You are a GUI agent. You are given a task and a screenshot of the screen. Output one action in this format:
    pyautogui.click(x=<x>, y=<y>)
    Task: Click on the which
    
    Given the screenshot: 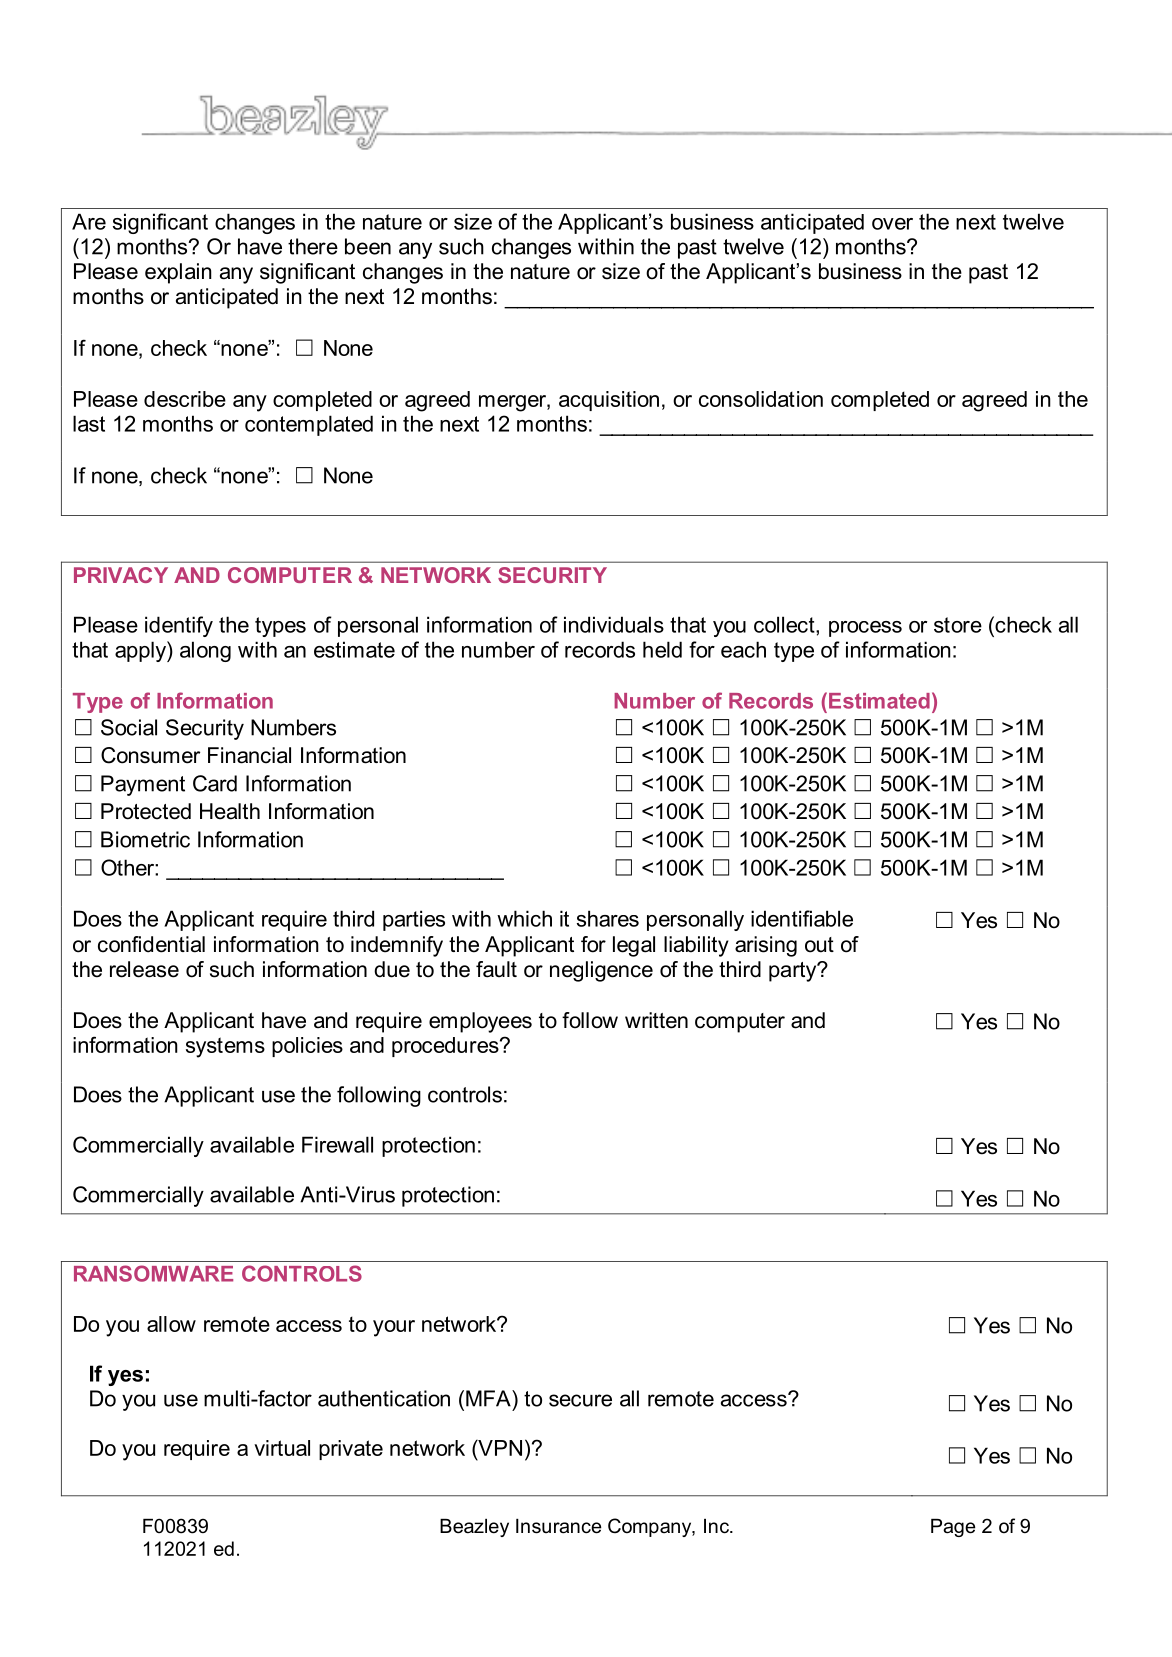 What is the action you would take?
    pyautogui.click(x=524, y=918)
